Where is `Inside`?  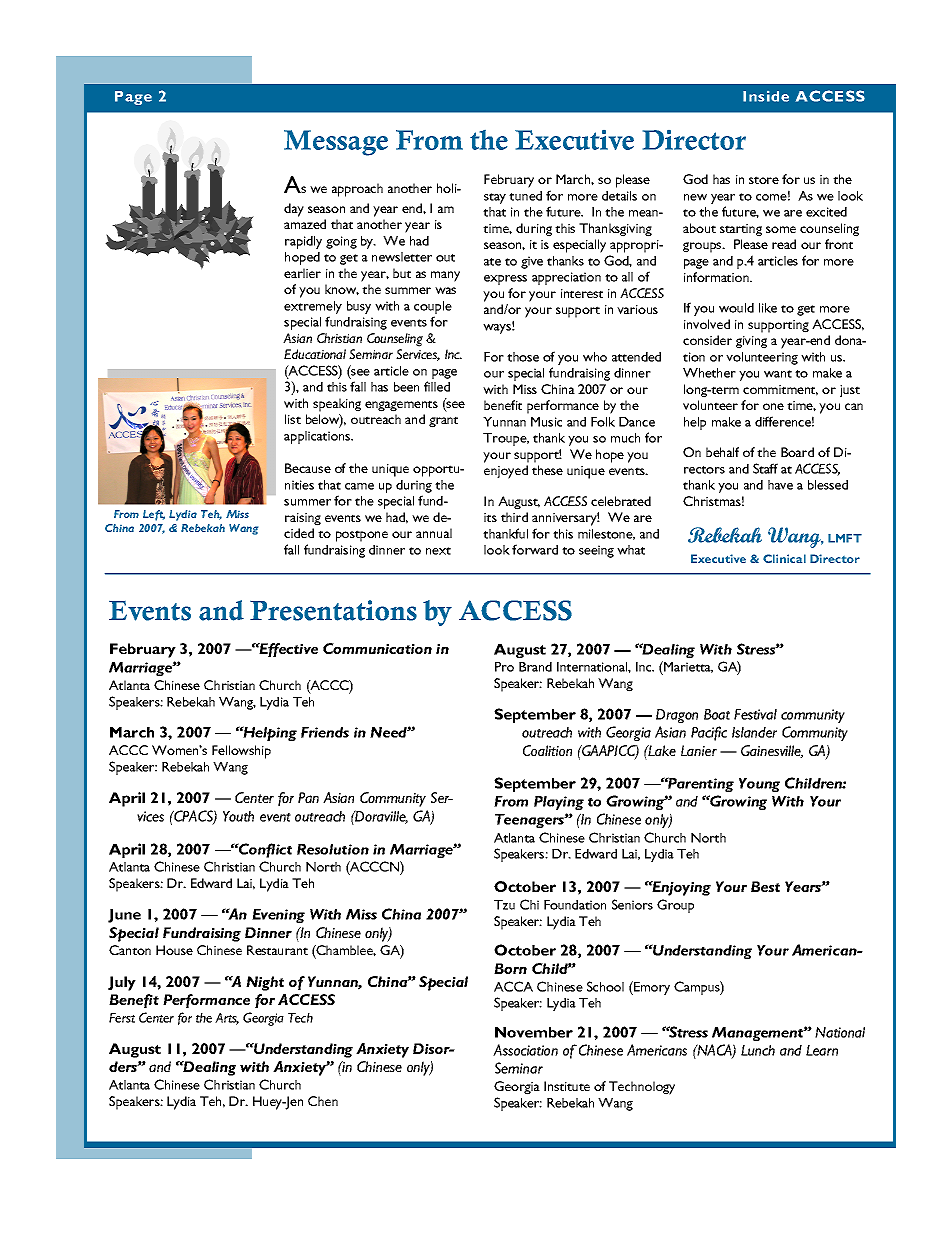 Inside is located at coordinates (766, 96).
